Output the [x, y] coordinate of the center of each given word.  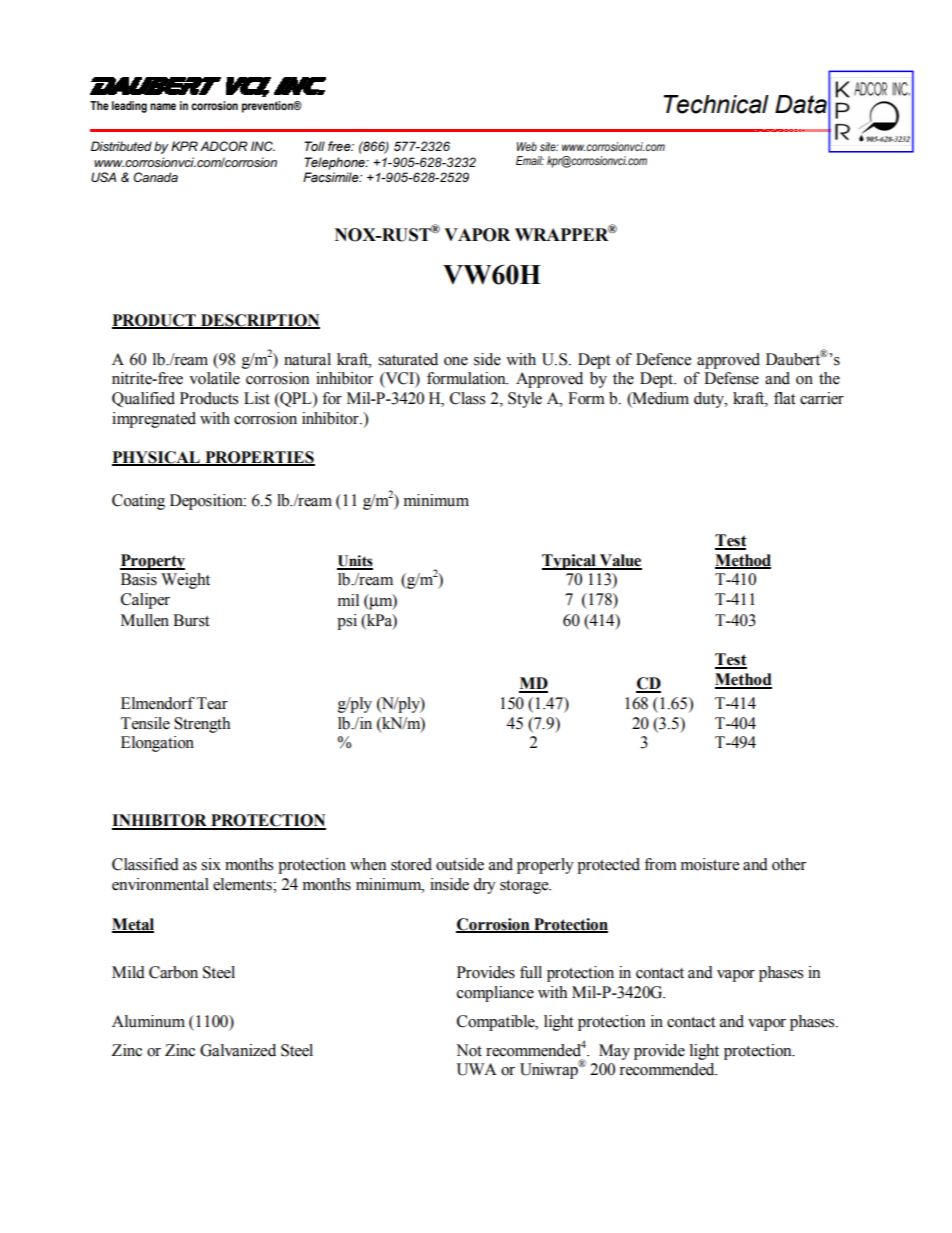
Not [469, 1050]
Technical [716, 104]
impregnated [154, 420]
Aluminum [148, 1021]
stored [411, 864]
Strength [202, 725]
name [163, 106]
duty [710, 400]
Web [527, 146]
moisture [710, 864]
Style [525, 400]
